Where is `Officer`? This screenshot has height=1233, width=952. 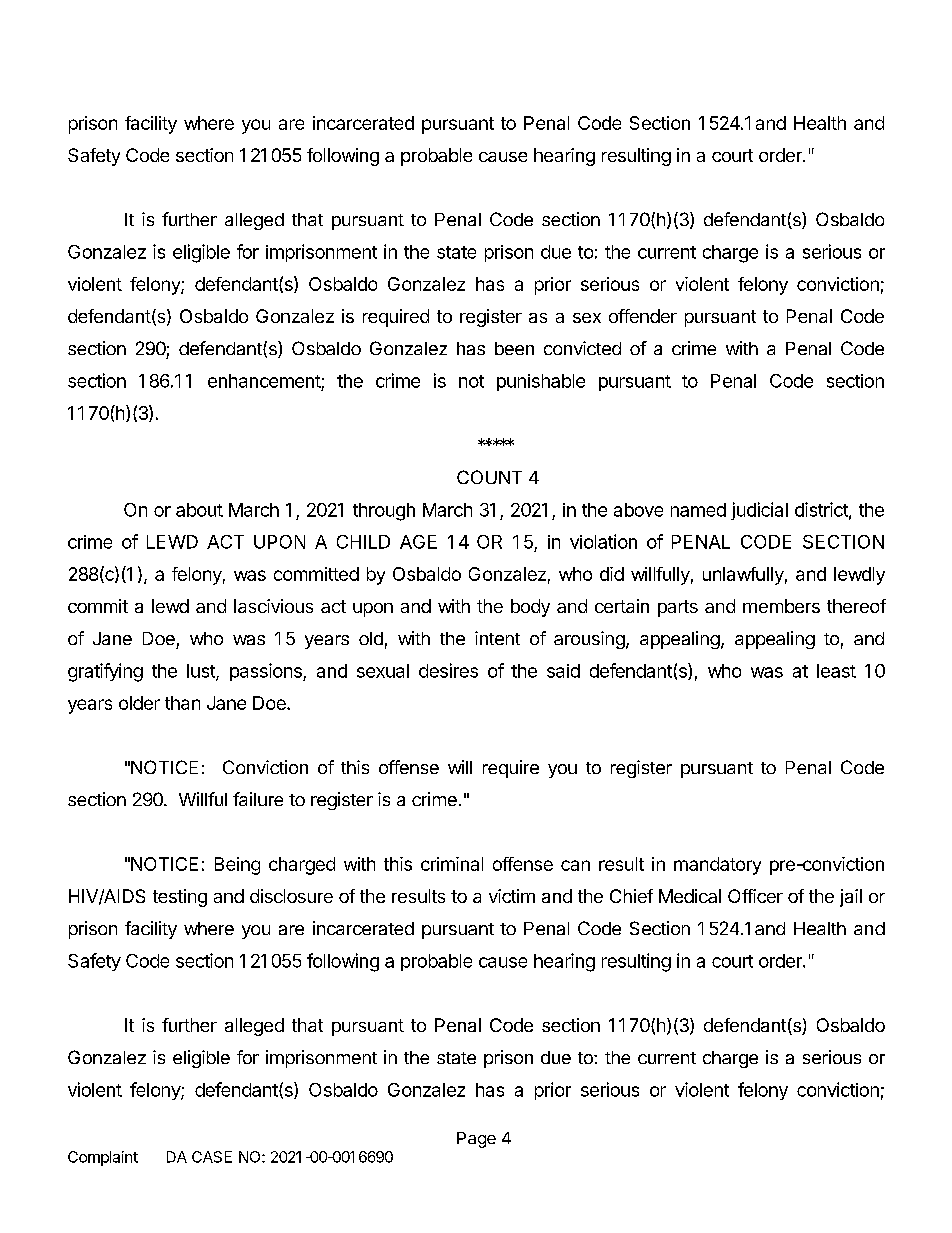 Officer is located at coordinates (755, 896).
